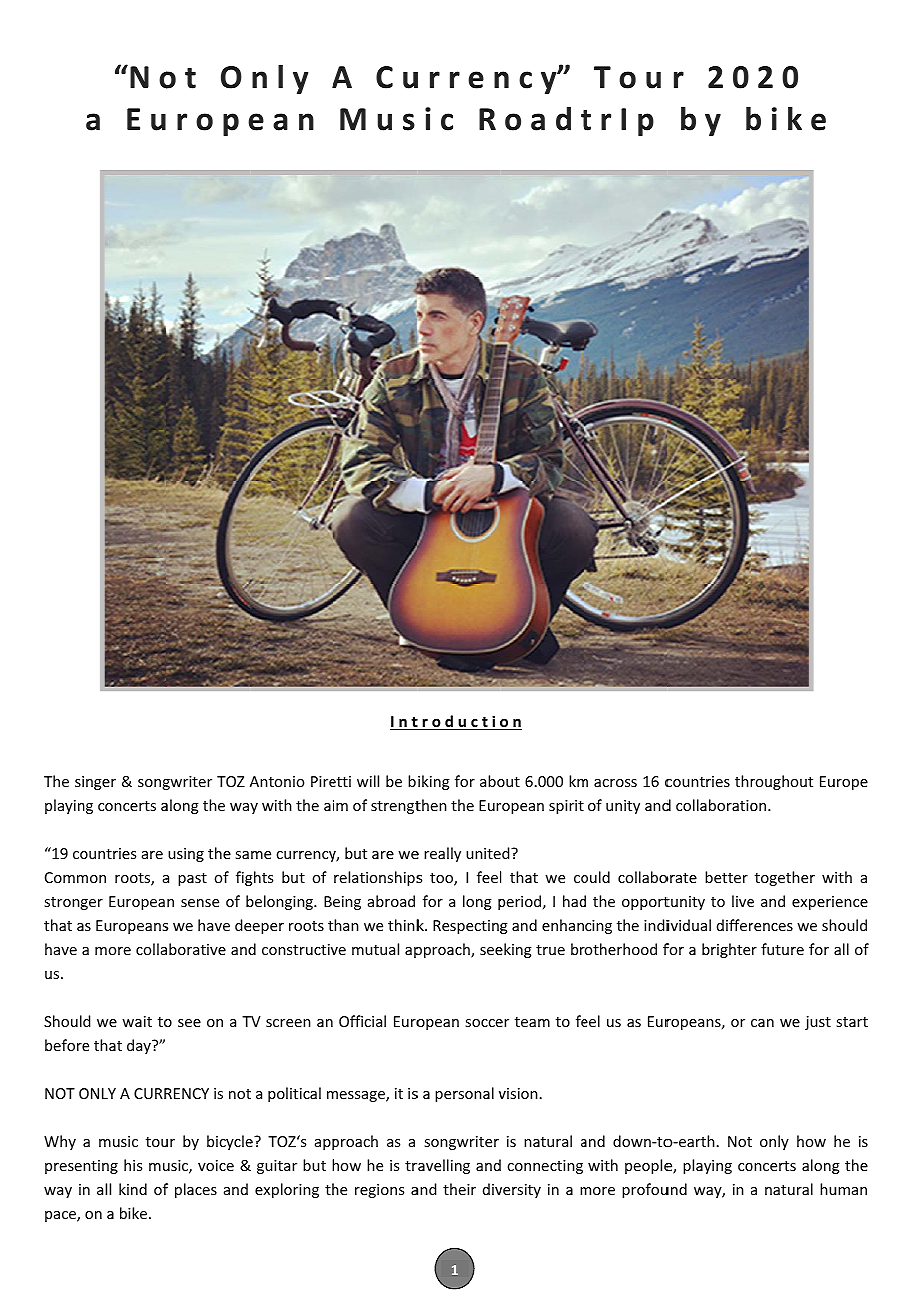 Image resolution: width=924 pixels, height=1308 pixels. Describe the element at coordinates (762, 1023) in the image. I see `can` at that location.
